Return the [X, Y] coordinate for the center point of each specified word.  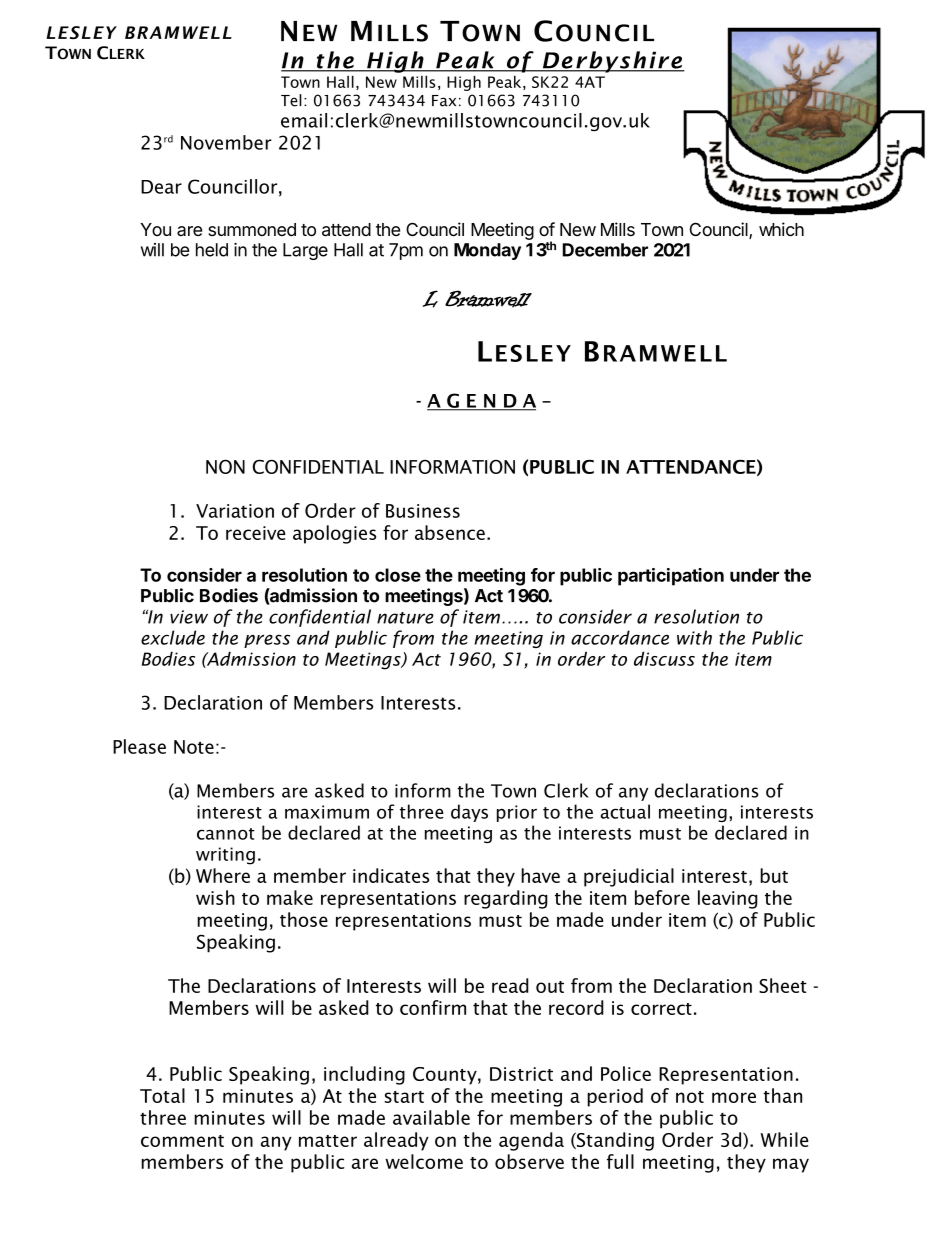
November [226, 142]
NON [225, 466]
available [431, 1117]
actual [625, 811]
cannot [226, 834]
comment [182, 1141]
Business [423, 511]
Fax [444, 101]
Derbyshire [612, 62]
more [734, 1097]
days [469, 813]
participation [671, 577]
